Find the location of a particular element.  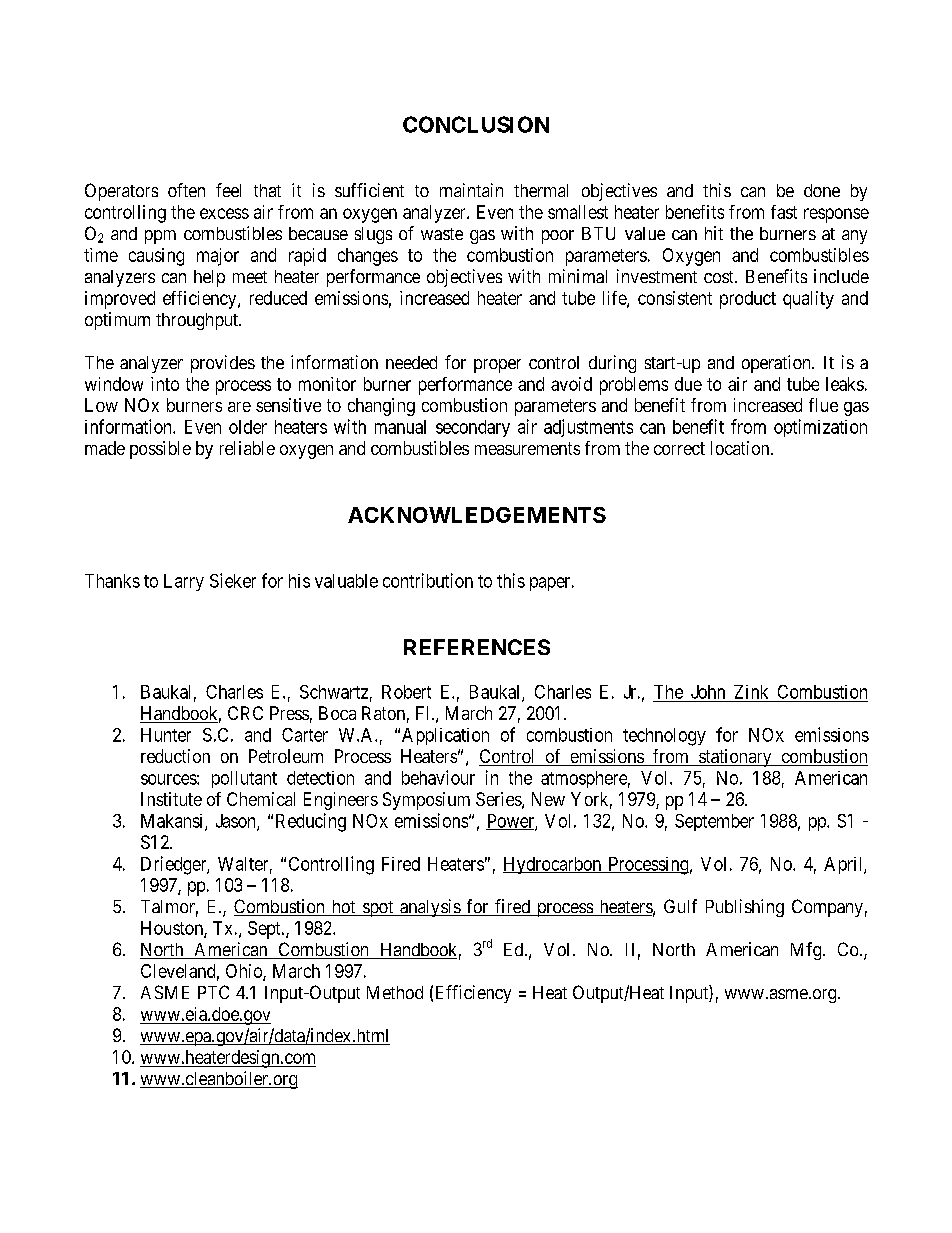

CONCLUSION is located at coordinates (476, 124).
